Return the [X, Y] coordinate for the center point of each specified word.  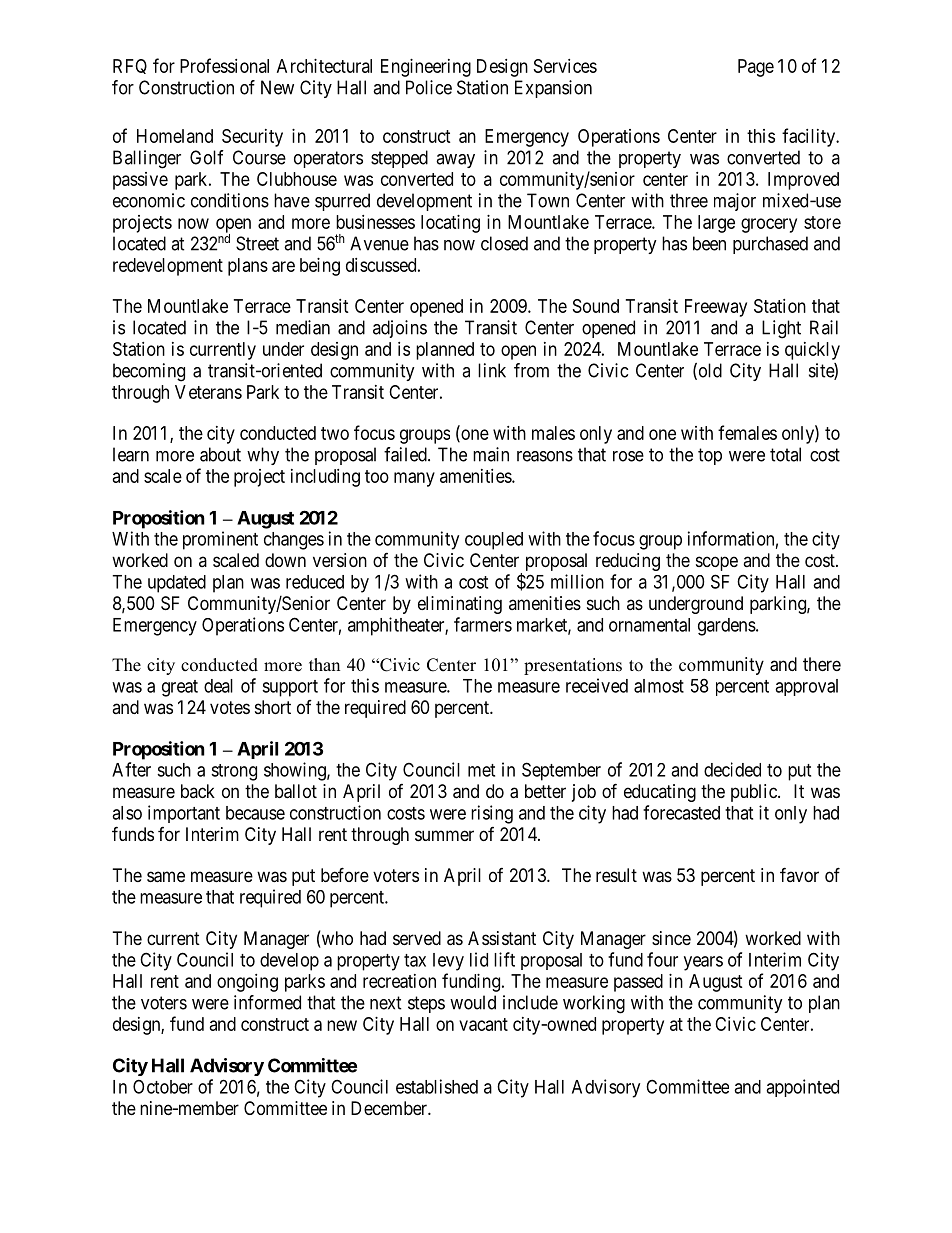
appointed [802, 1088]
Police [429, 87]
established [437, 1086]
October [163, 1086]
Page [756, 68]
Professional [224, 65]
